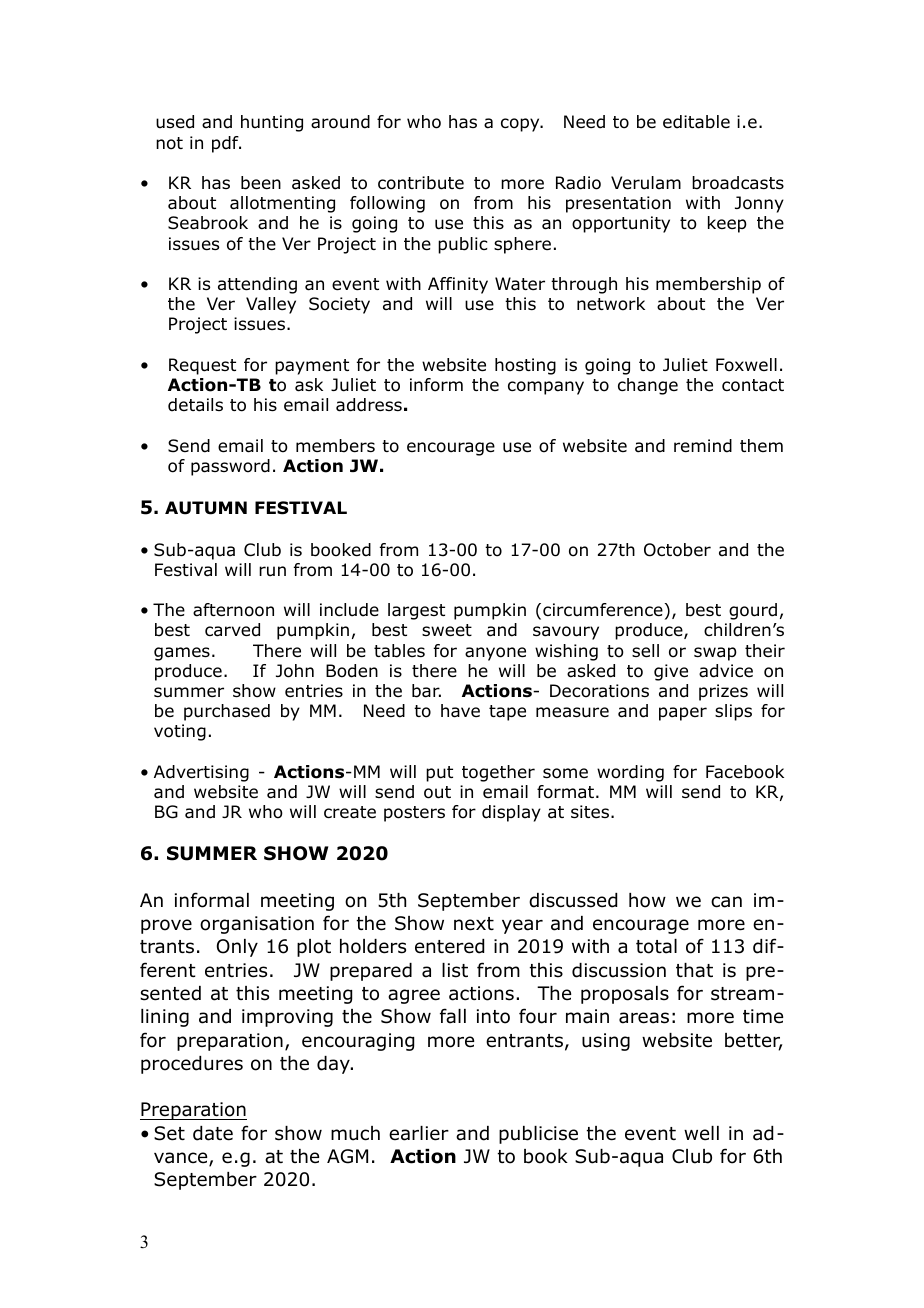 The width and height of the screenshot is (924, 1308). Describe the element at coordinates (419, 1133) in the screenshot. I see `earlier` at that location.
